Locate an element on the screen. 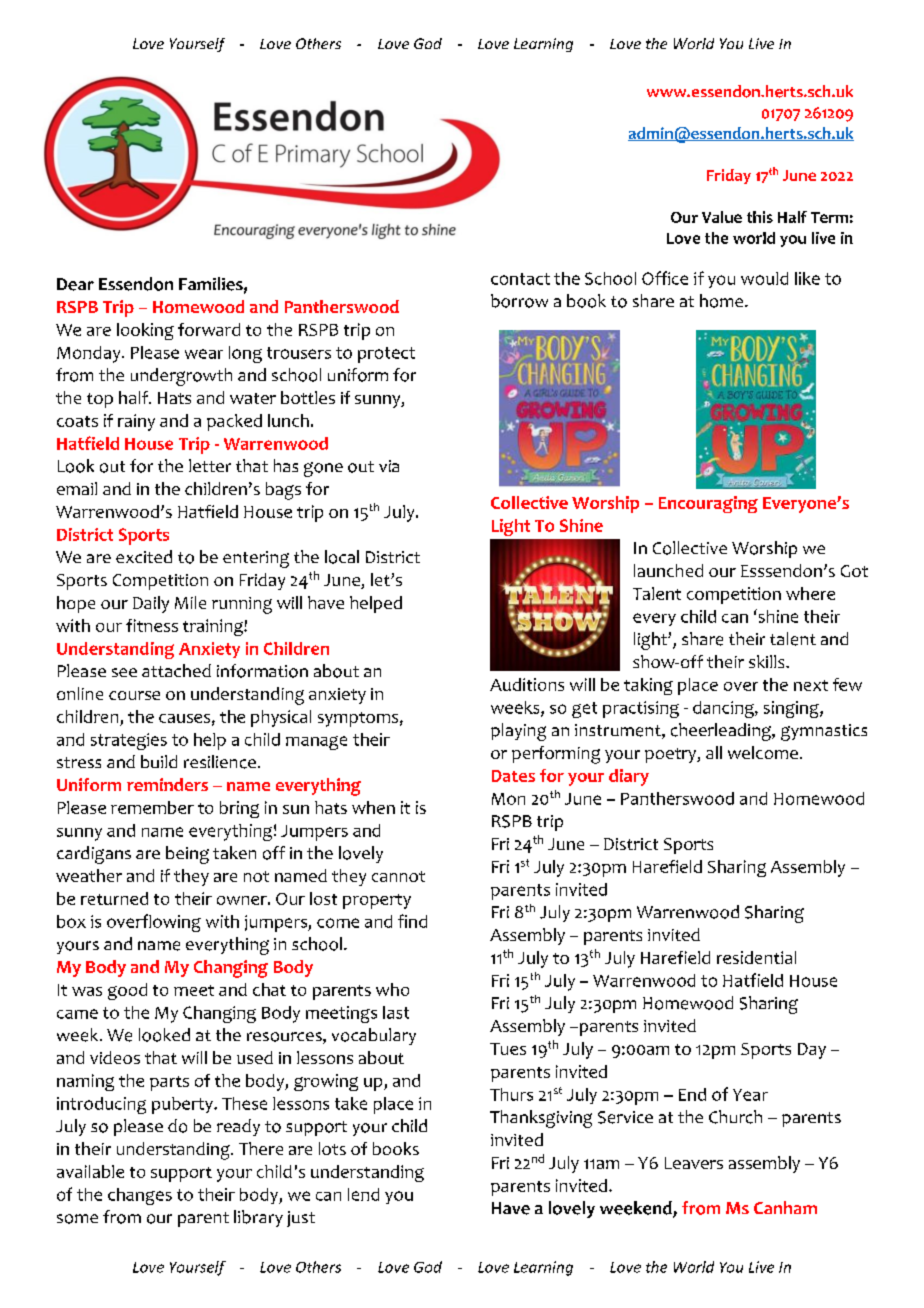 Image resolution: width=924 pixels, height=1308 pixels. Leavers is located at coordinates (694, 1163).
